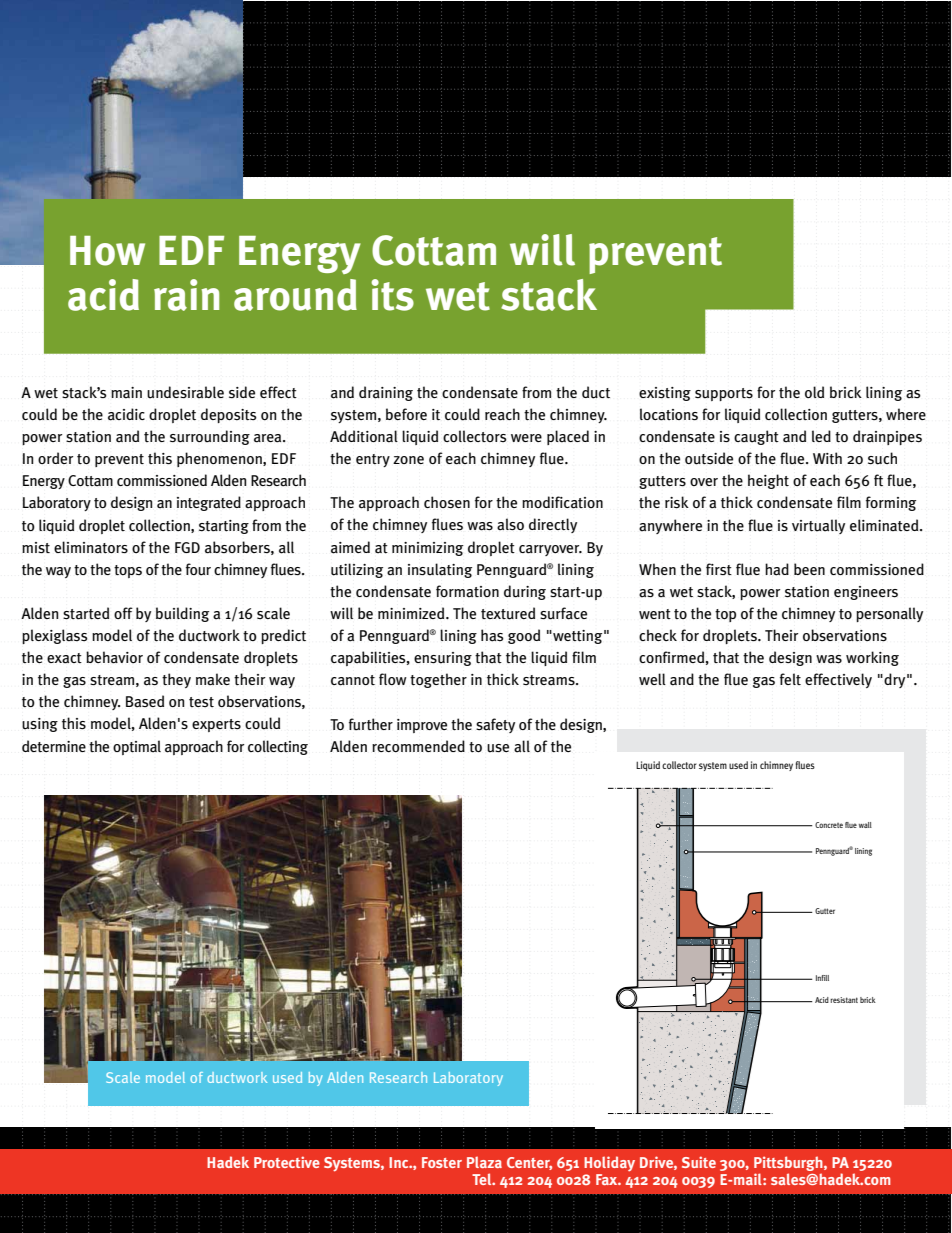  What do you see at coordinates (814, 392) in the screenshot?
I see `old` at bounding box center [814, 392].
